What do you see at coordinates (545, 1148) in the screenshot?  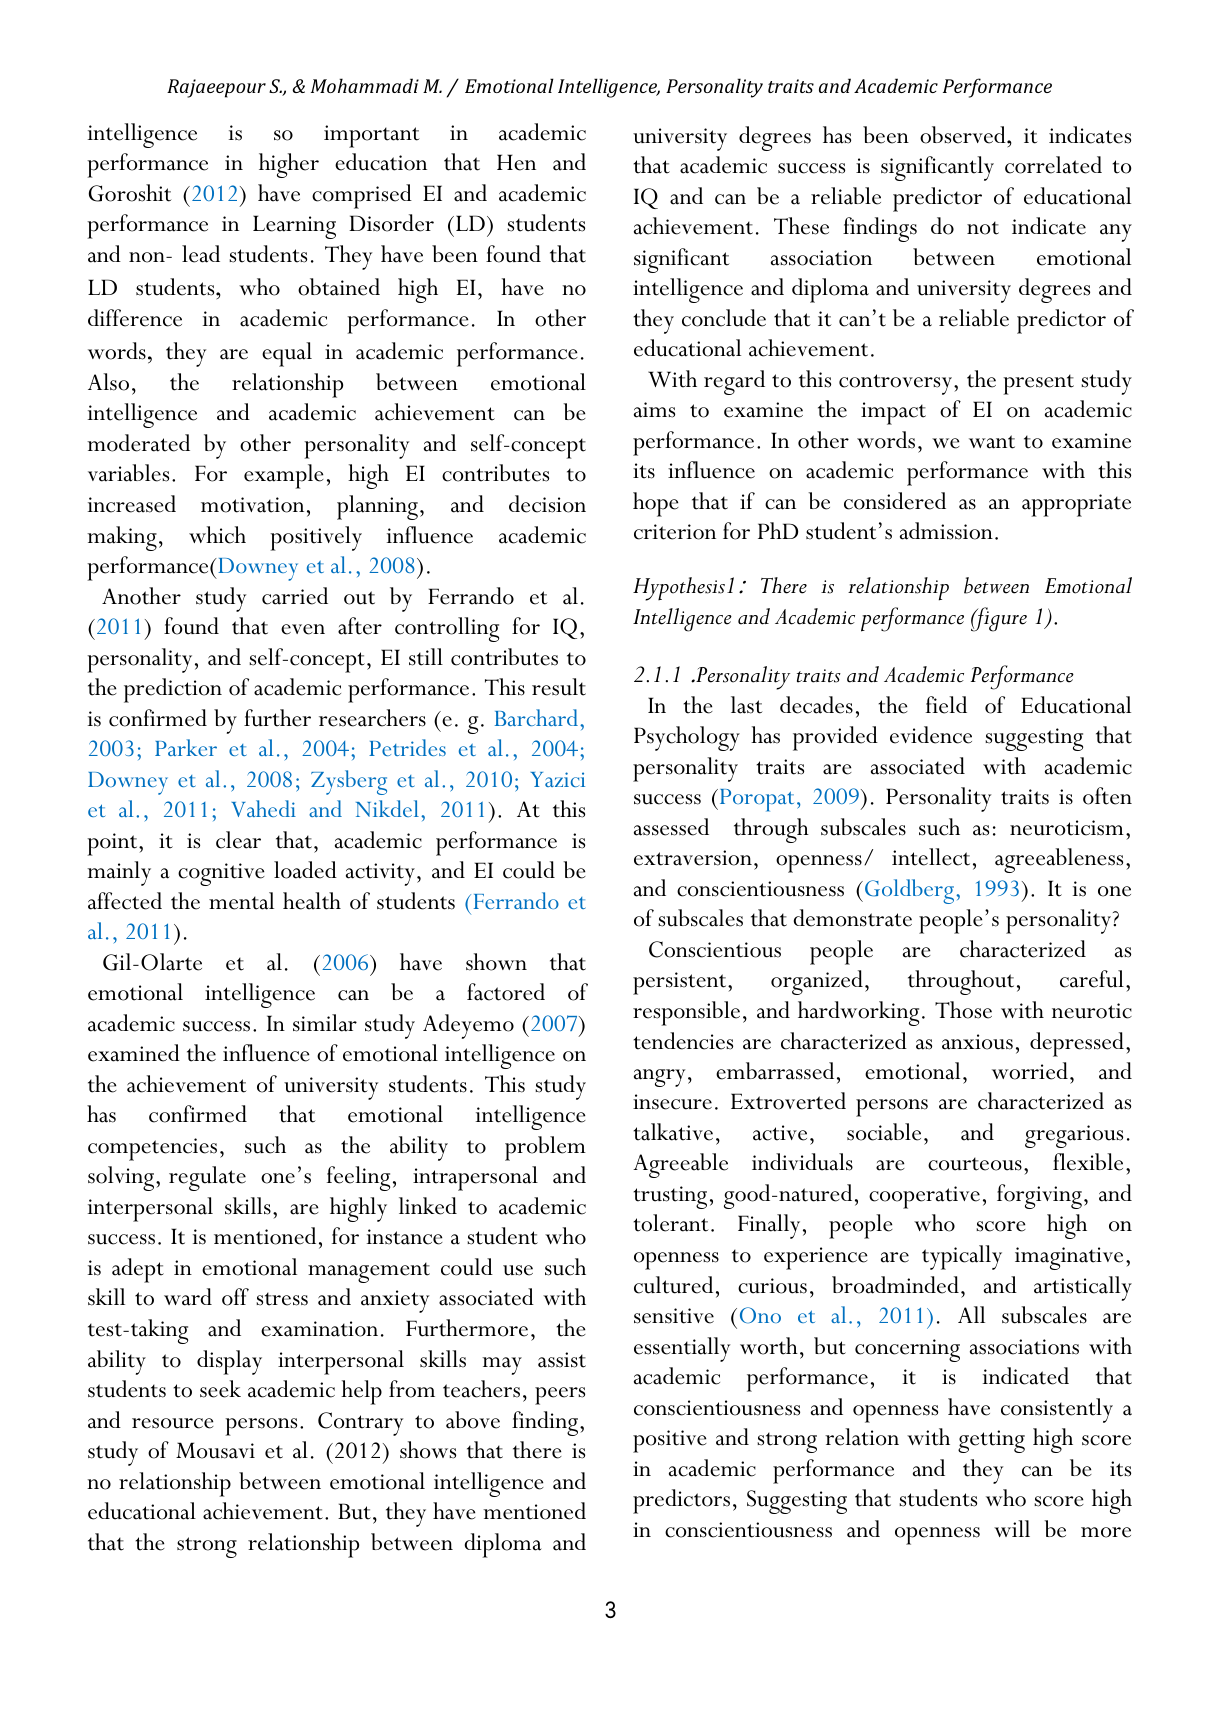 I see `problem` at bounding box center [545, 1148].
